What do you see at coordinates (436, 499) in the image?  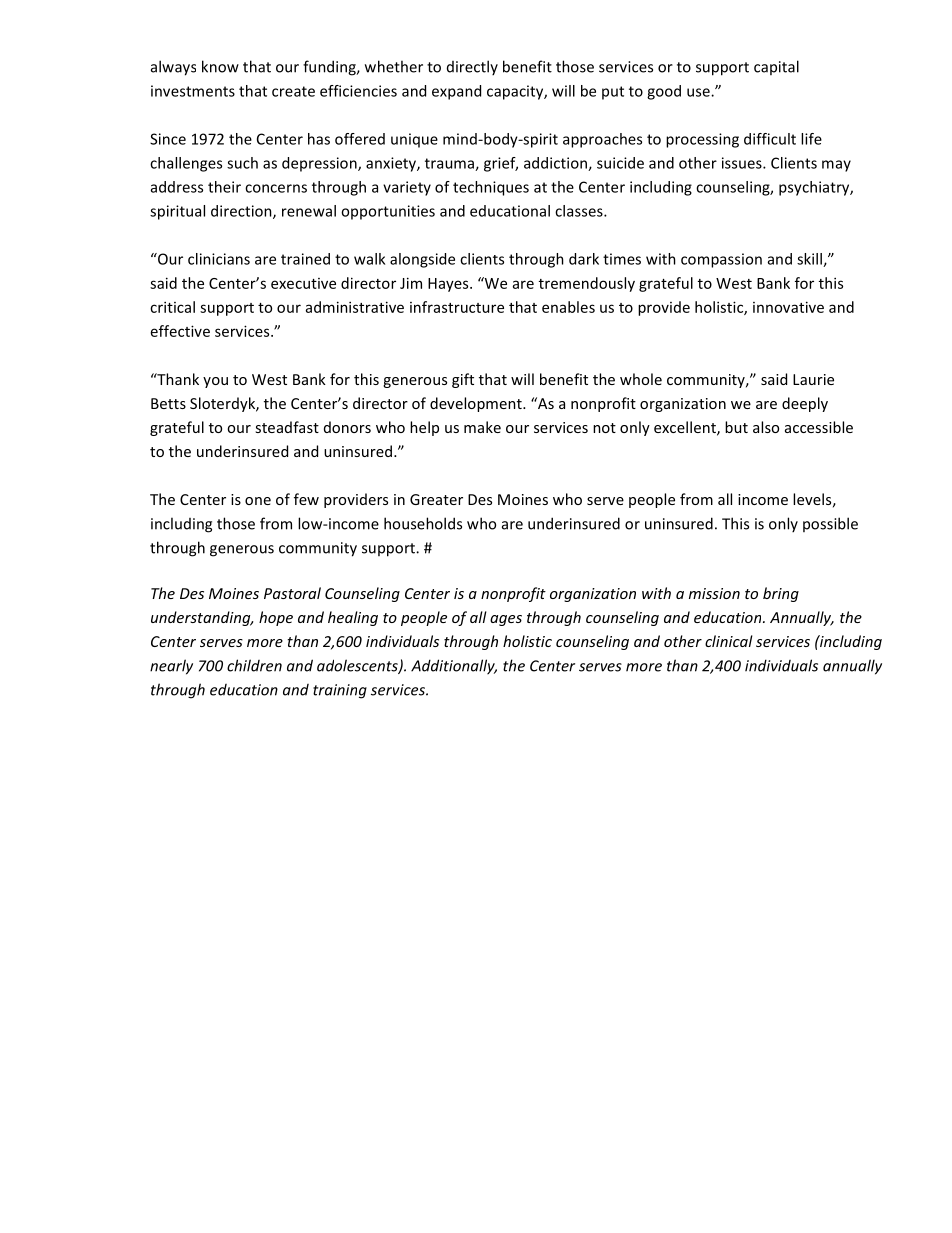 I see `Greater` at bounding box center [436, 499].
